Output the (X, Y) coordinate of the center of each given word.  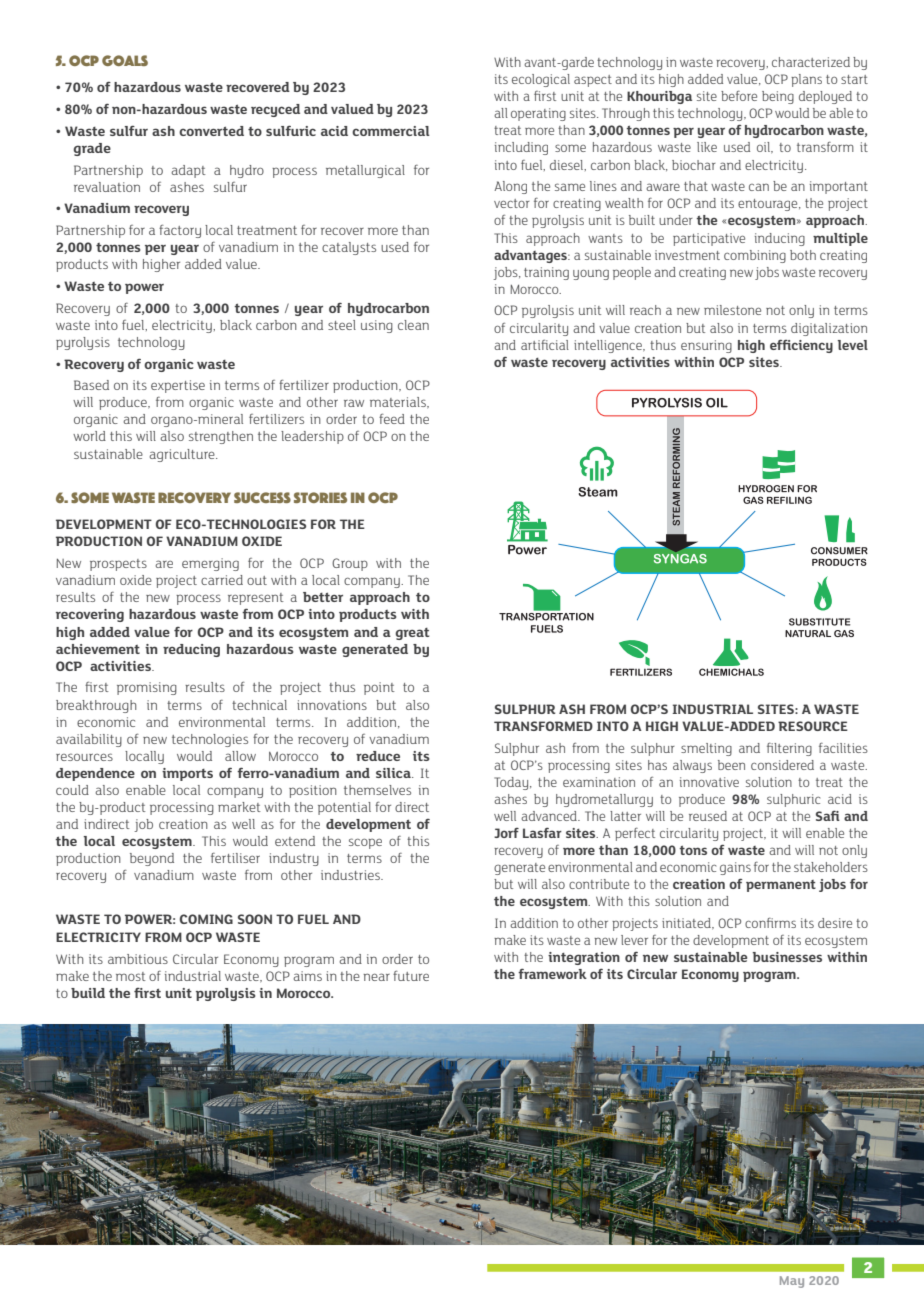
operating (538, 114)
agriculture (183, 455)
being (778, 97)
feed (392, 419)
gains (735, 868)
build (88, 993)
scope (365, 843)
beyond (152, 859)
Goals (125, 60)
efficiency (801, 346)
